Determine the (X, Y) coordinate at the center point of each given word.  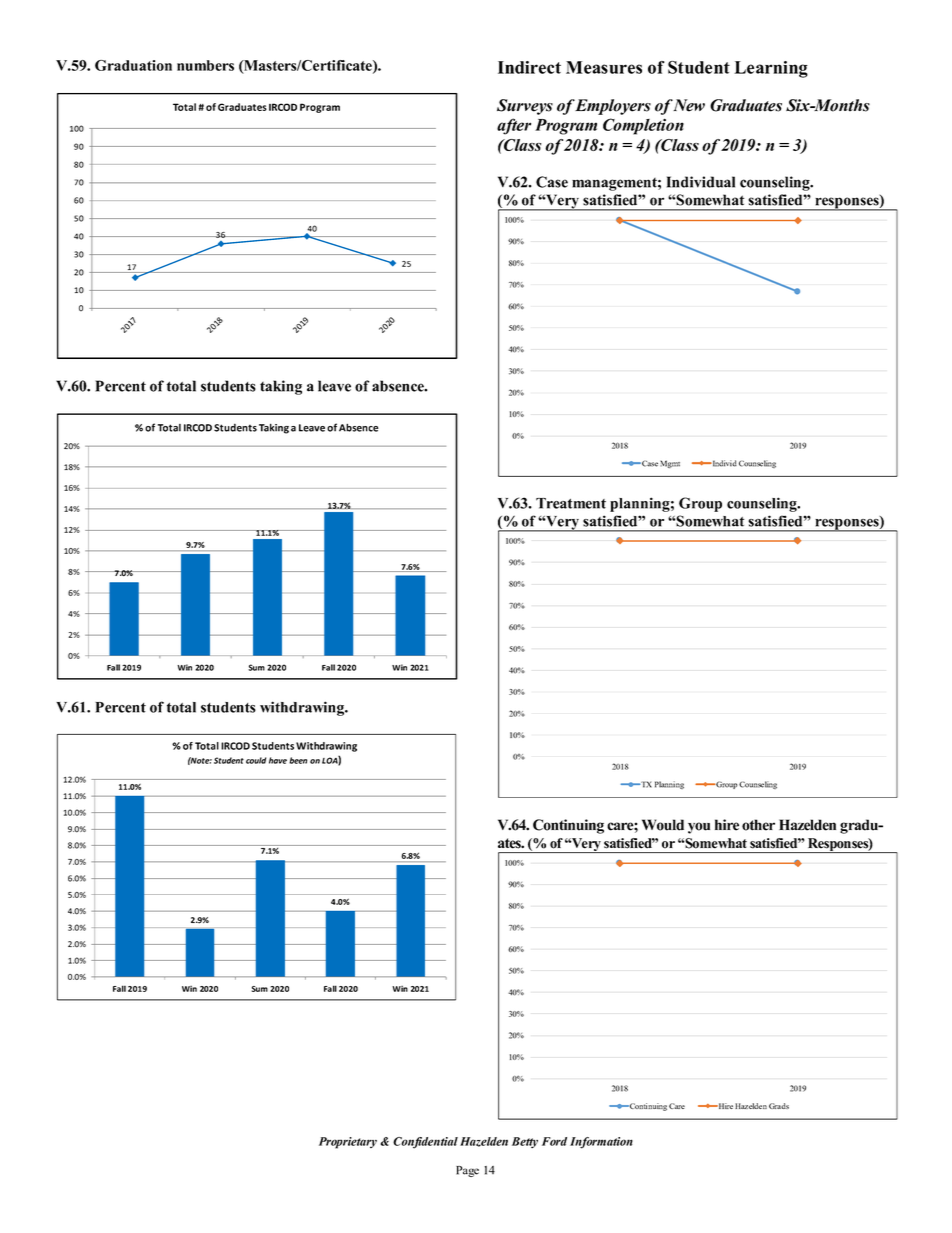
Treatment (571, 503)
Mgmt (670, 464)
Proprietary (348, 1143)
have (278, 760)
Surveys (525, 107)
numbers (205, 65)
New (688, 105)
